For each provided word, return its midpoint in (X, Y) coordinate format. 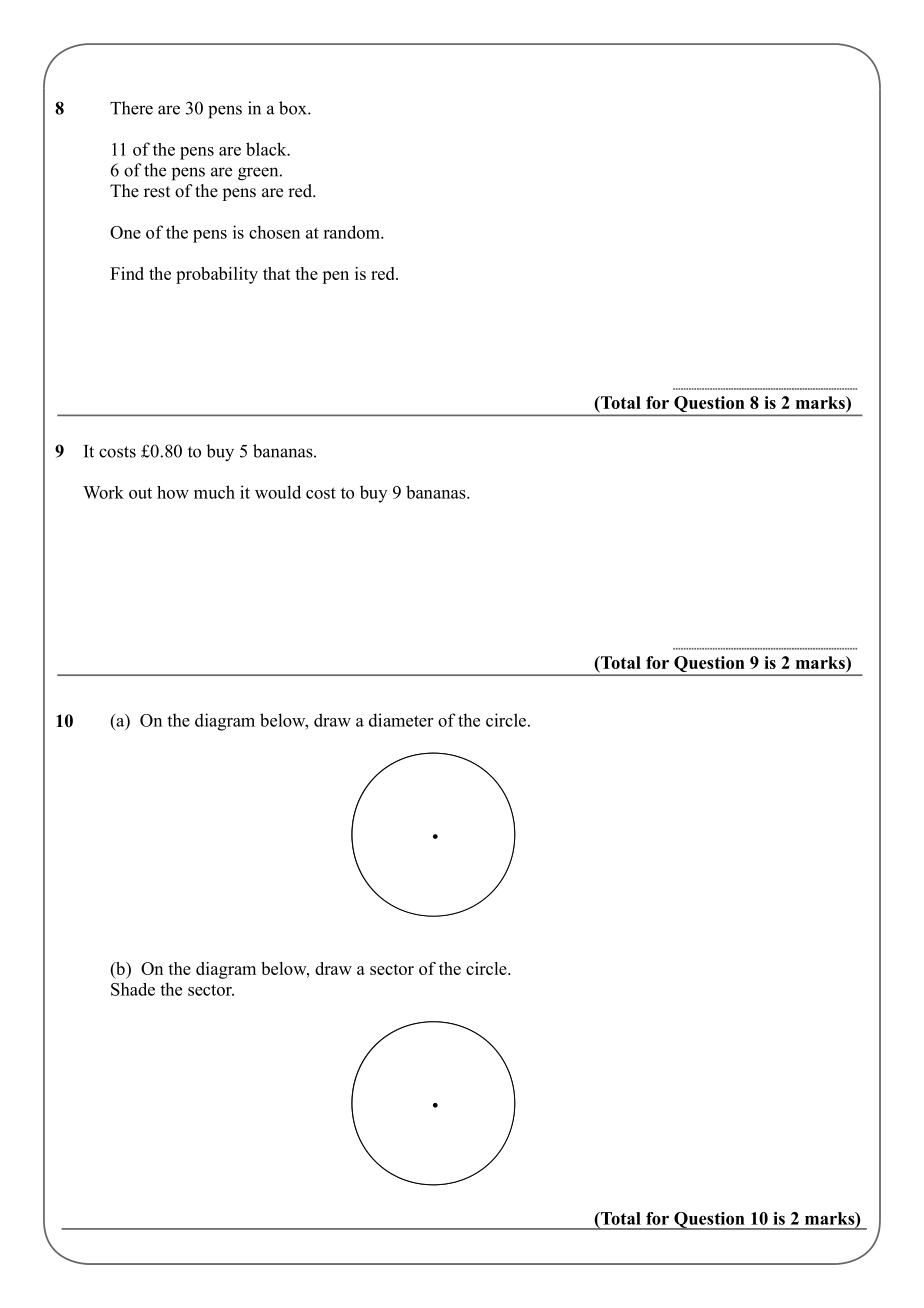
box (294, 108)
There (131, 108)
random (352, 232)
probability (217, 275)
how (173, 492)
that (277, 273)
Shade (133, 989)
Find (127, 273)
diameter (401, 720)
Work (103, 492)
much (214, 492)
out (140, 493)
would (278, 492)
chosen (274, 232)
